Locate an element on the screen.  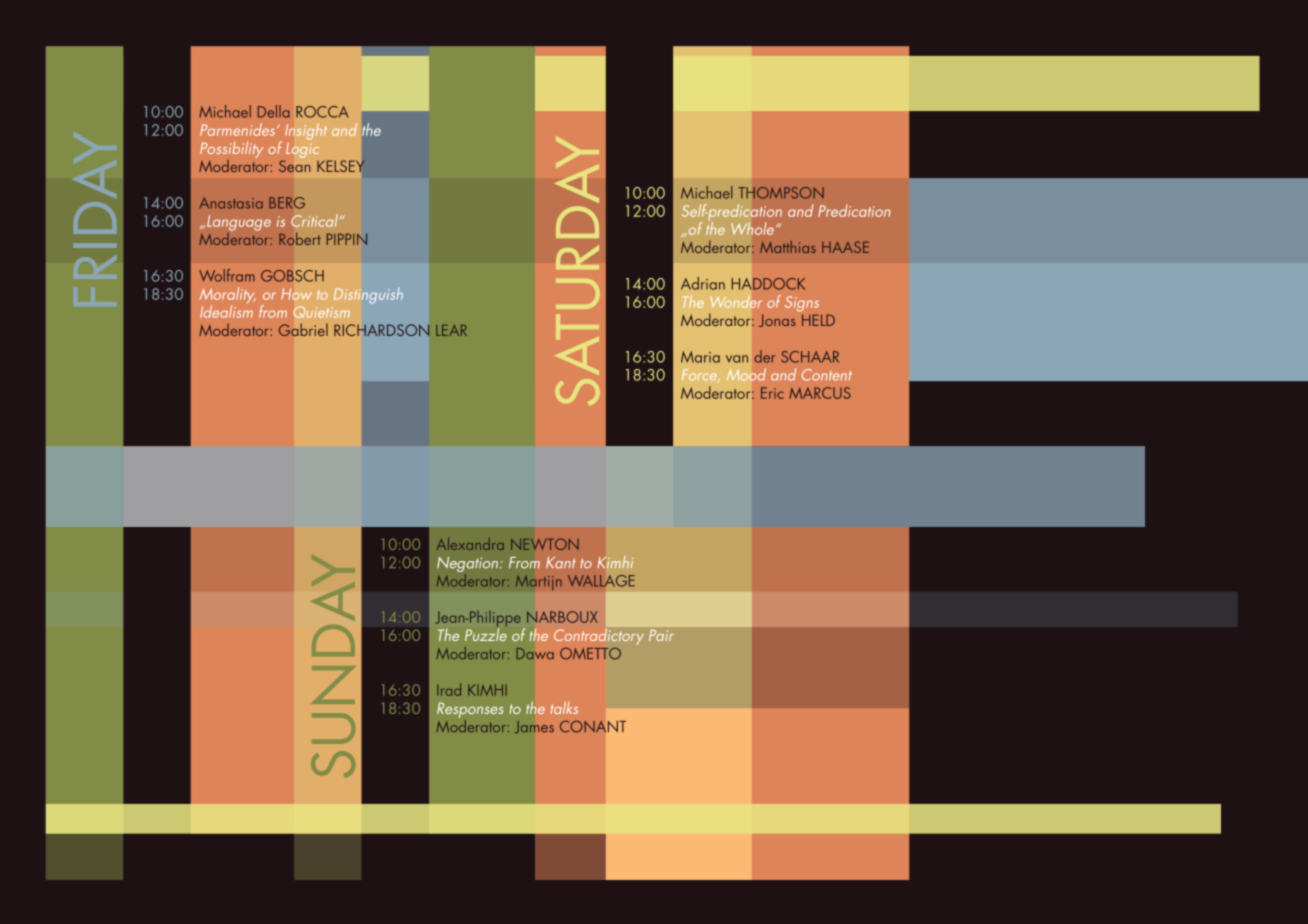
LEAR is located at coordinates (451, 330).
